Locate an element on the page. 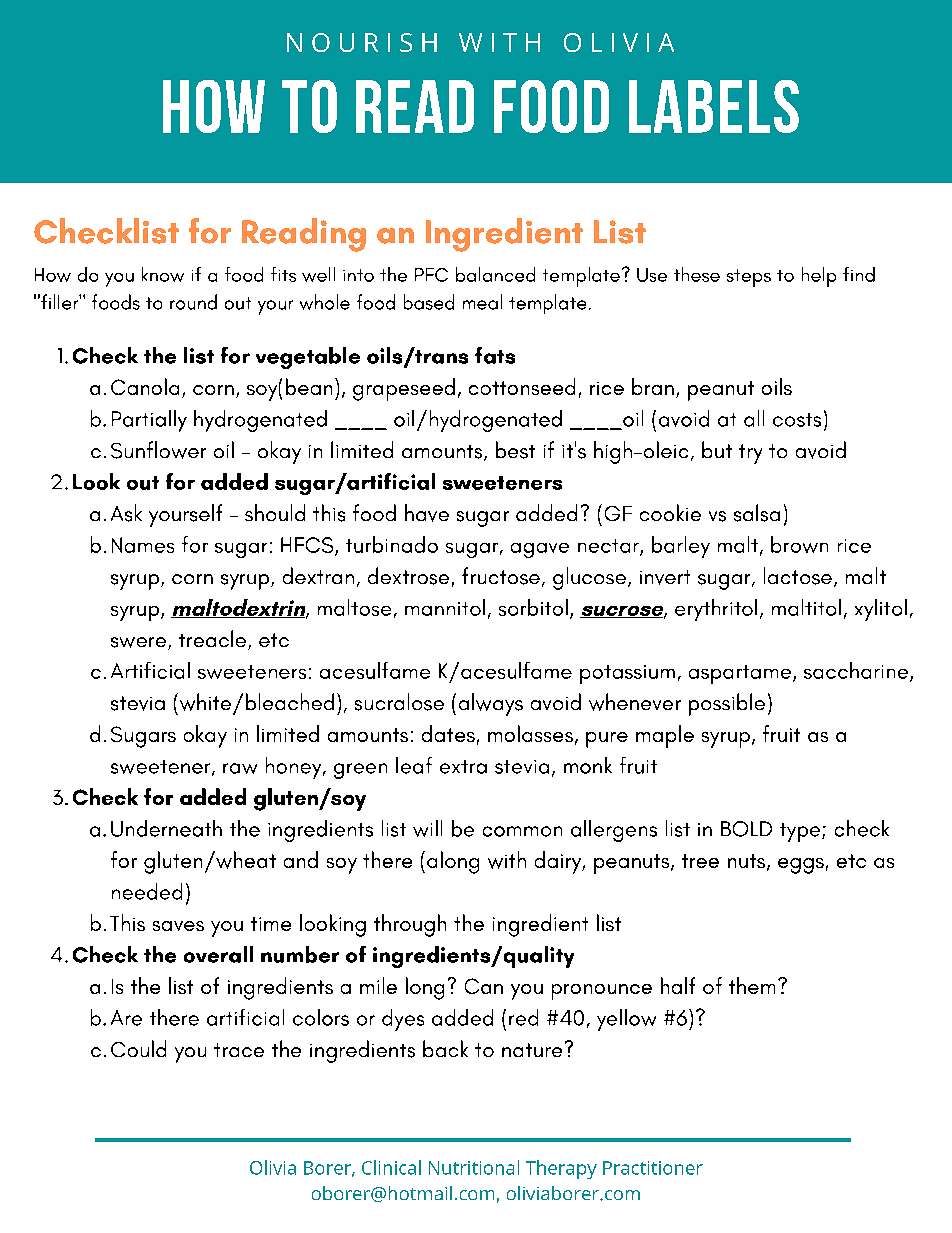  sorbitol is located at coordinates (533, 607).
